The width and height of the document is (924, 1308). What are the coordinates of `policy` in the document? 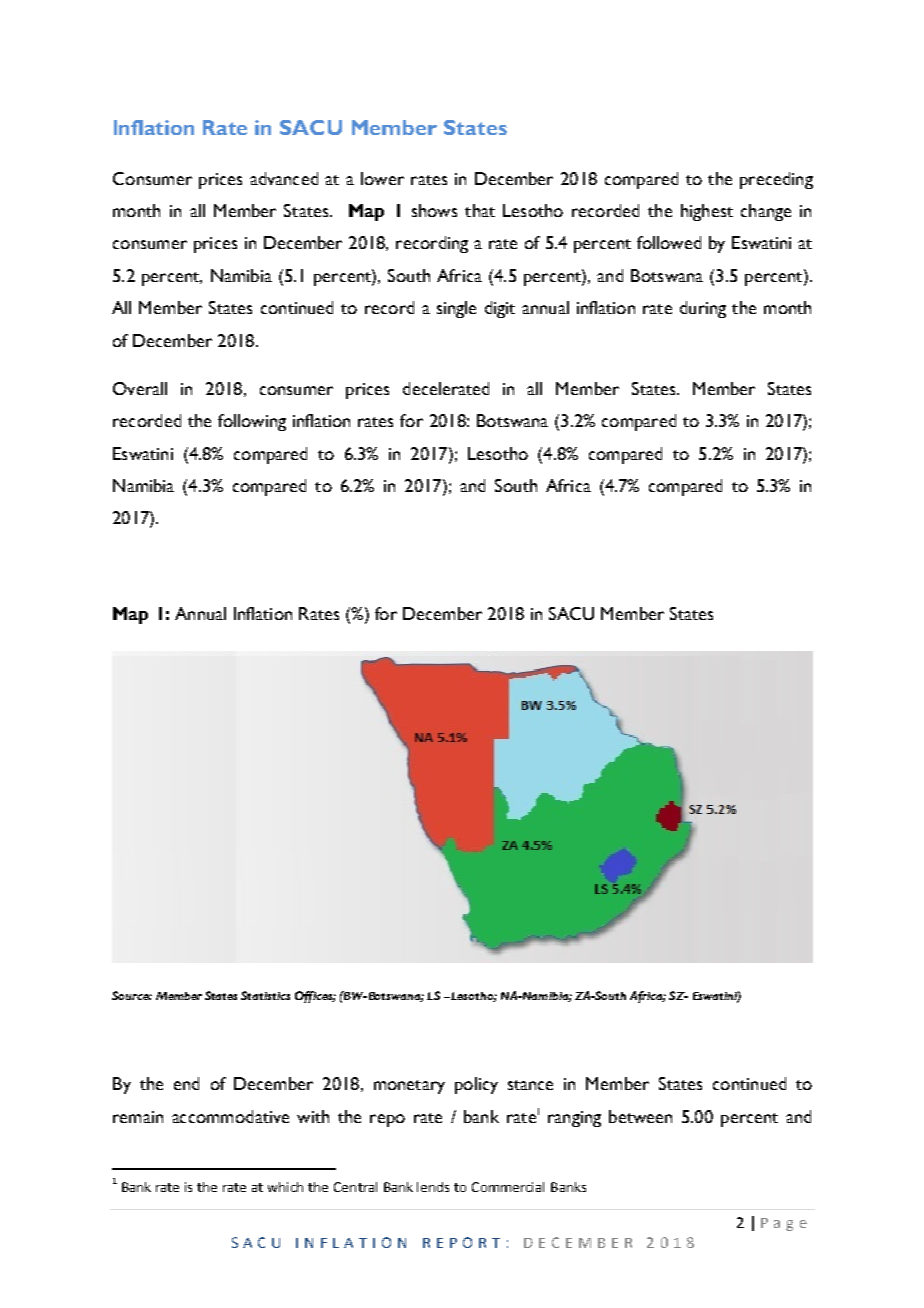 It's located at (476, 1085).
